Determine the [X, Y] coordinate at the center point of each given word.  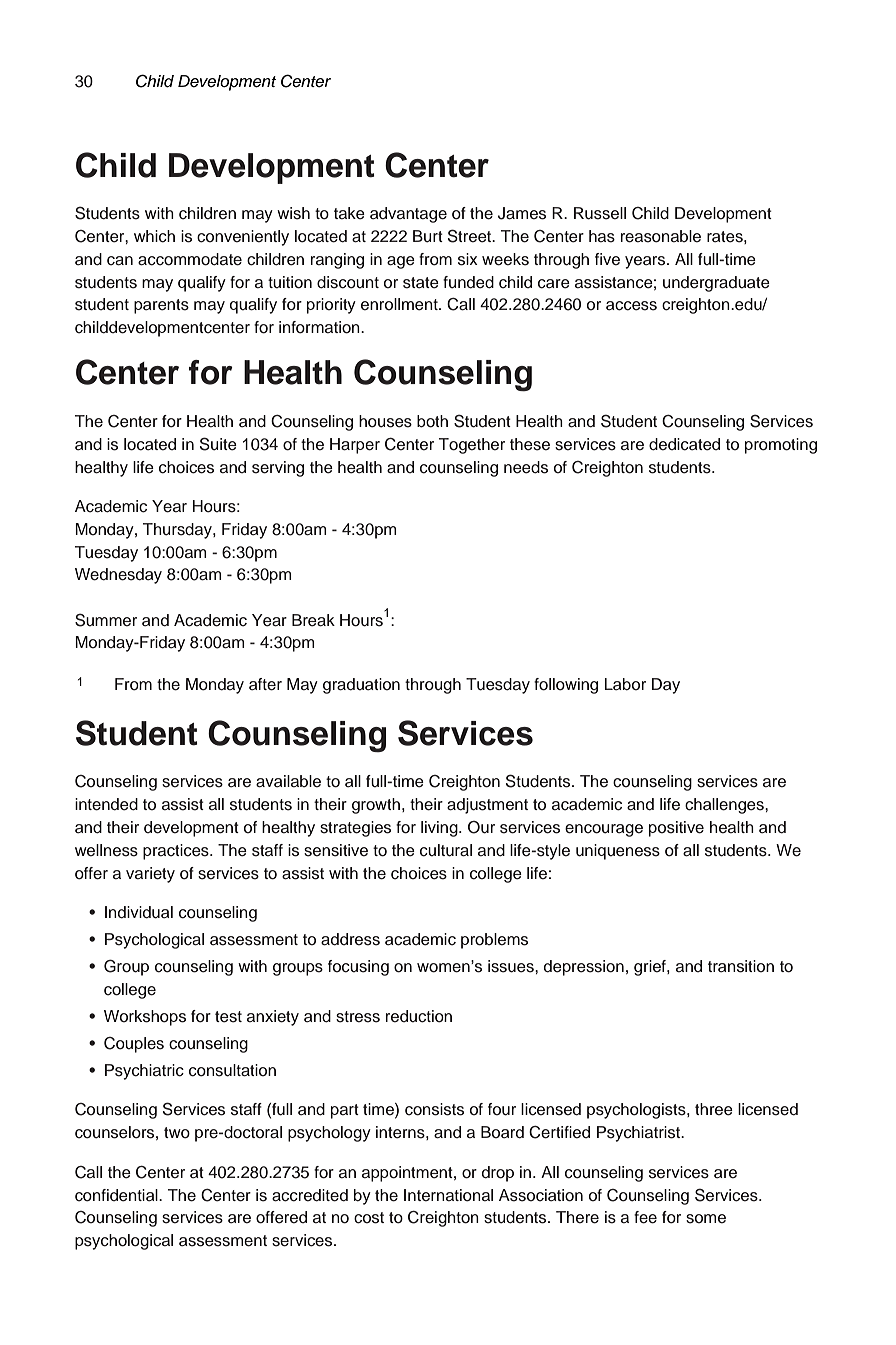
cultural [446, 850]
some [706, 1219]
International [448, 1195]
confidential [117, 1195]
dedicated [684, 444]
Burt [428, 236]
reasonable [661, 236]
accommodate [190, 259]
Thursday [178, 531]
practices [177, 852]
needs [526, 467]
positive [676, 829]
